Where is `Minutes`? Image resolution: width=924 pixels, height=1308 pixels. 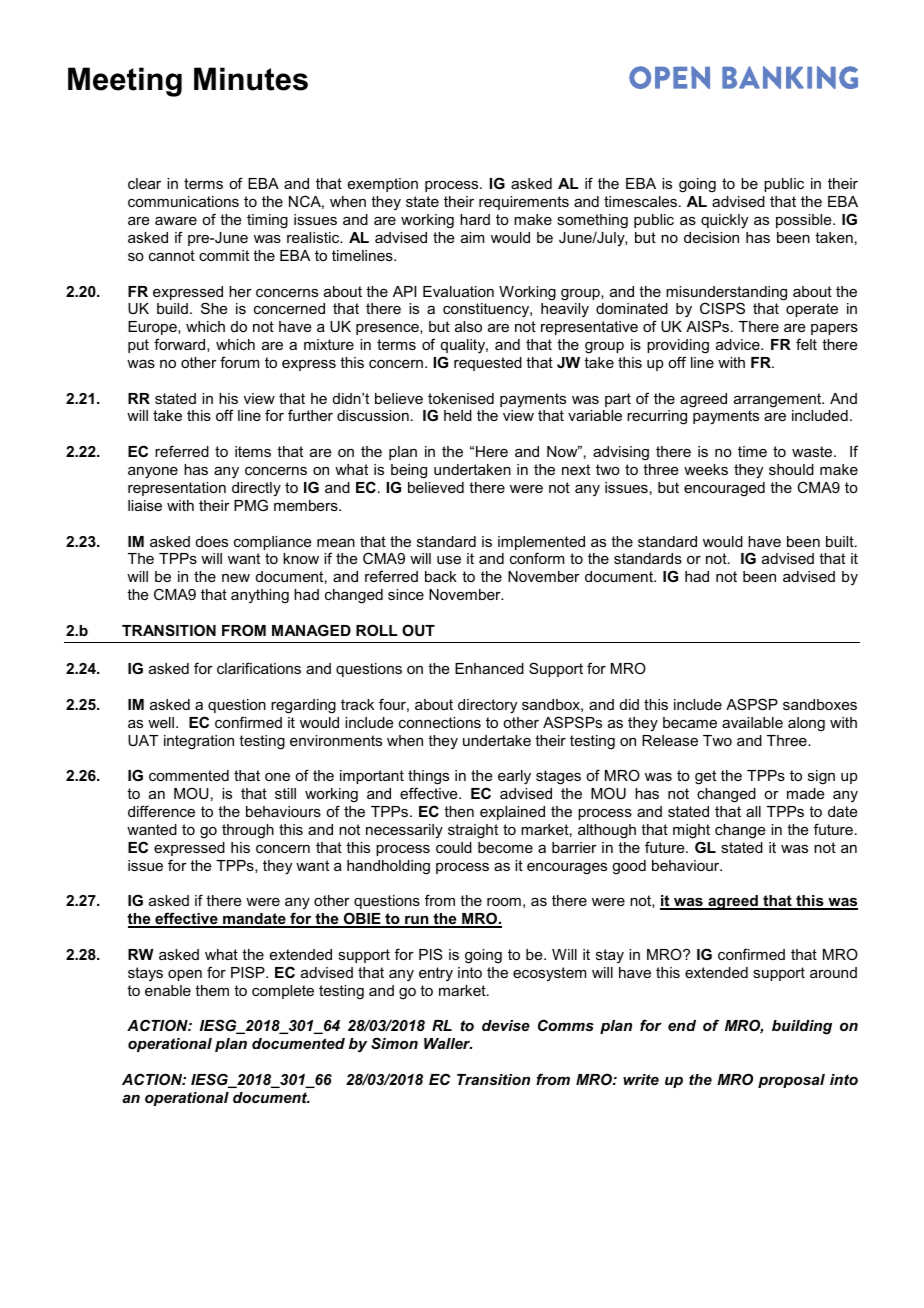 Minutes is located at coordinates (251, 79).
